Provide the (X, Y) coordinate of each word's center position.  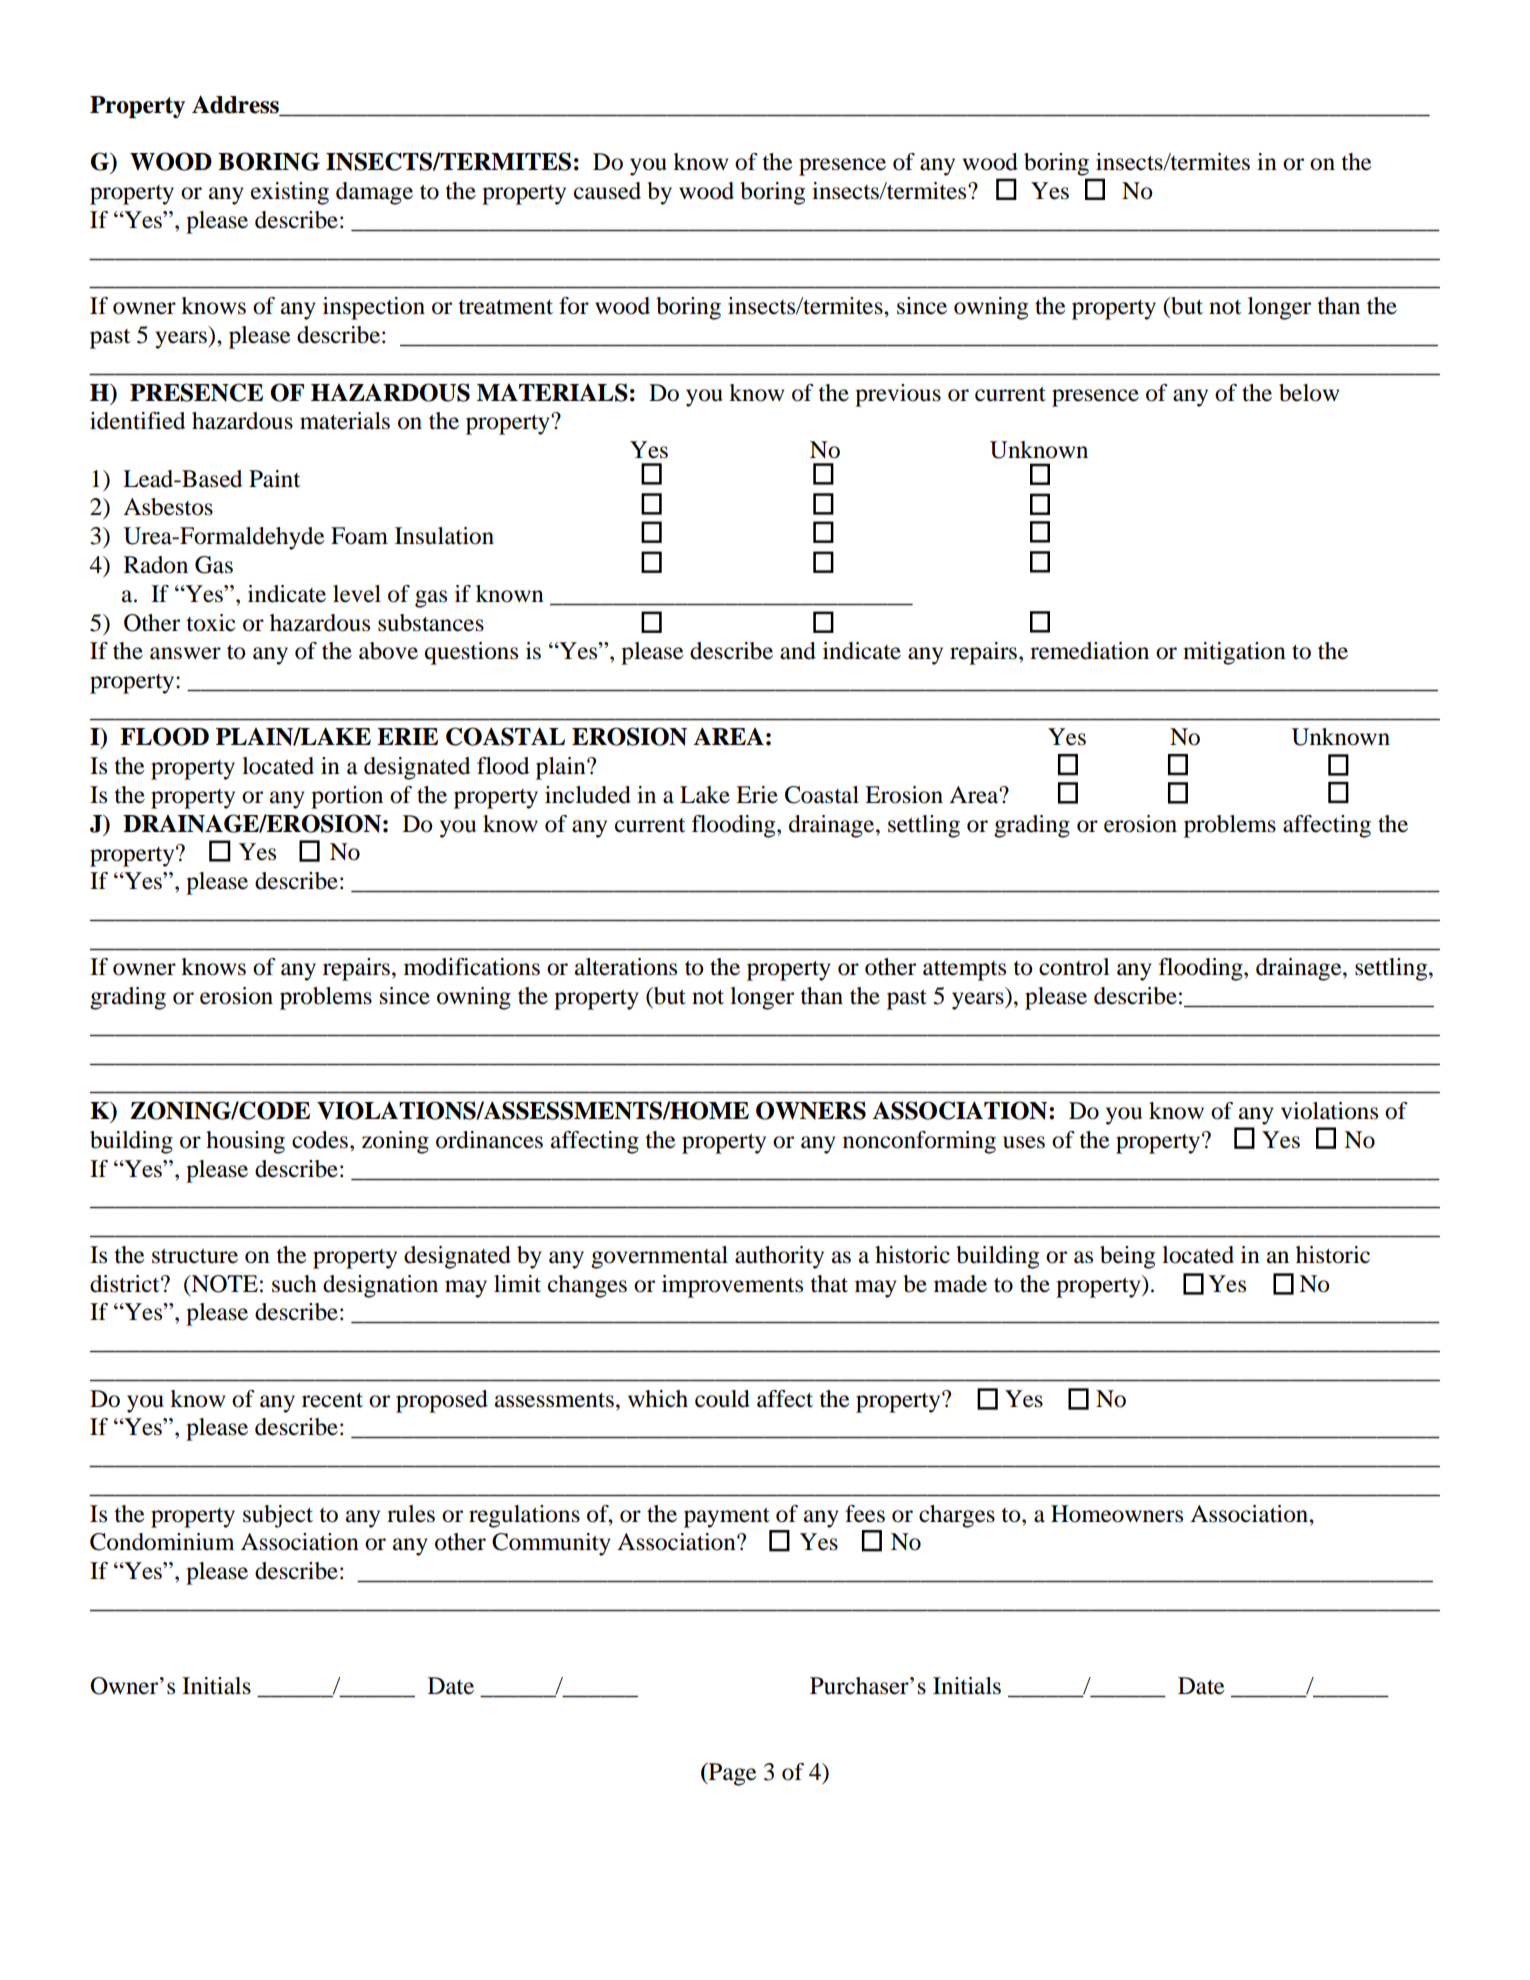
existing (290, 193)
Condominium (162, 1542)
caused (607, 191)
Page (731, 1774)
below (1309, 393)
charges (957, 1516)
